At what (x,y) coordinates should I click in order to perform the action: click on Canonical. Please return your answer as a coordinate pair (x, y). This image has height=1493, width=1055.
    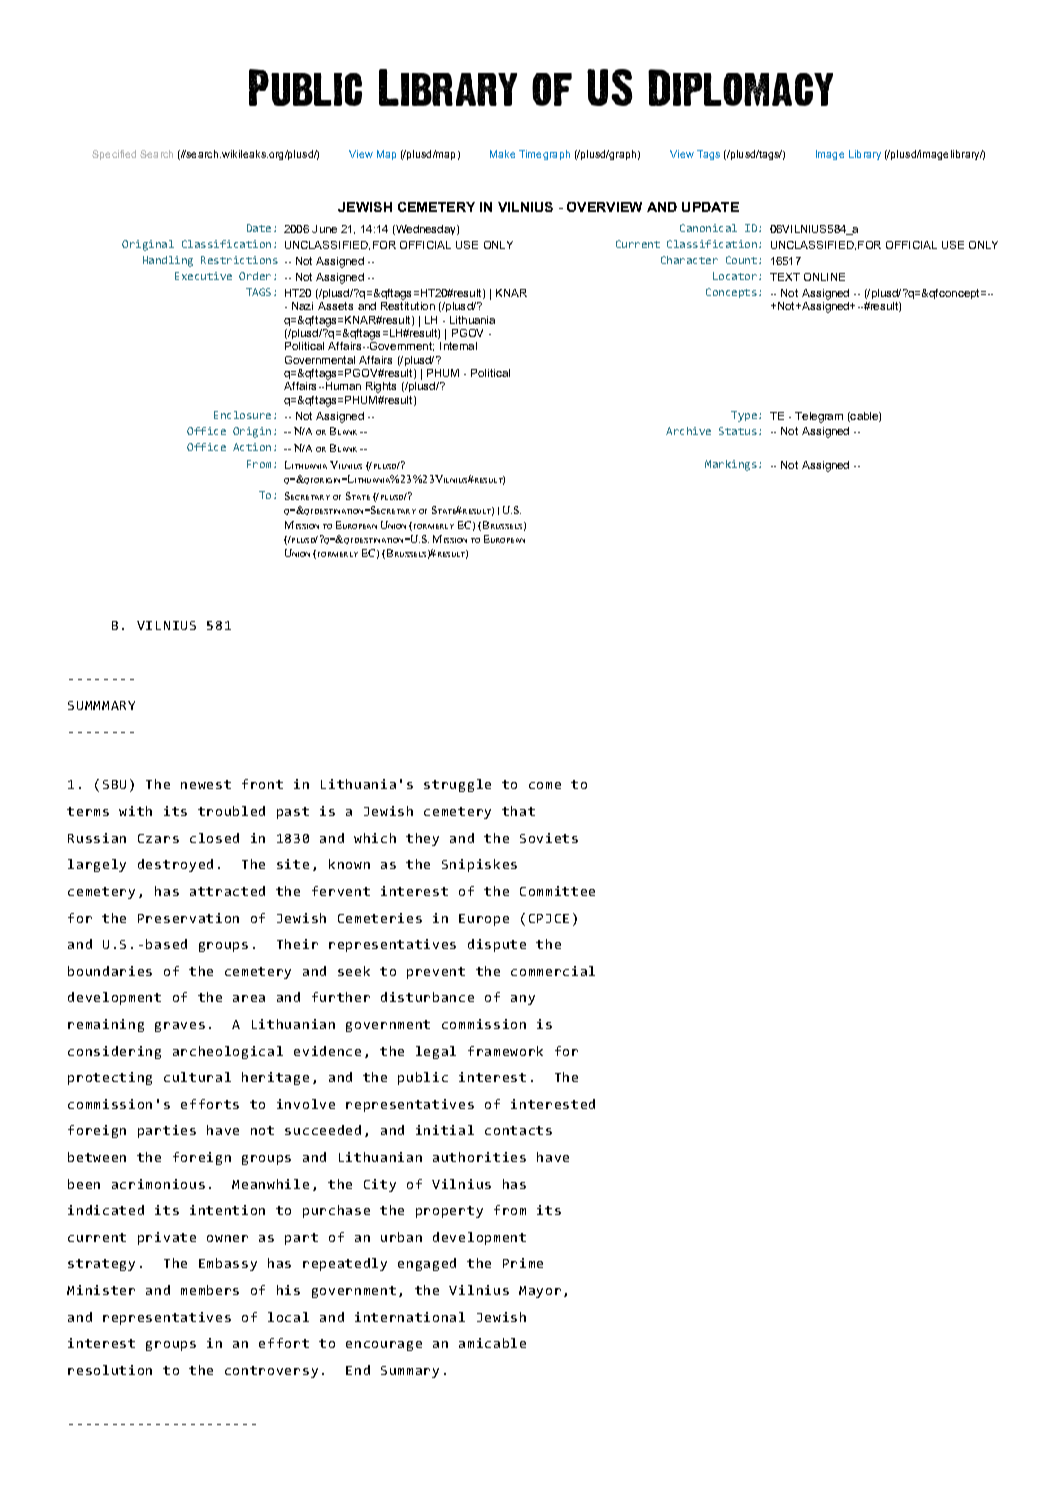
    Looking at the image, I should click on (708, 228).
